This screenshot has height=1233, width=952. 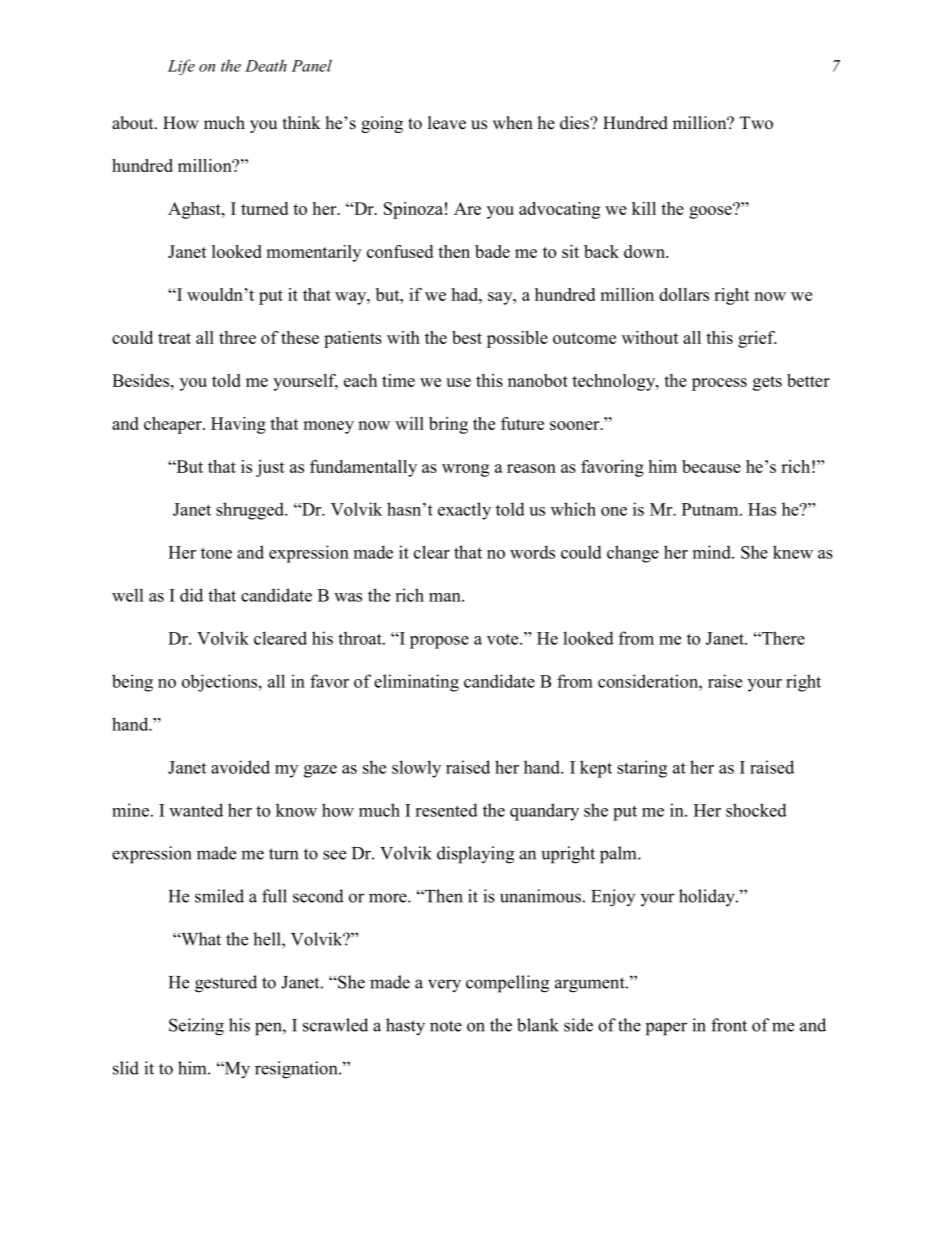 What do you see at coordinates (447, 123) in the screenshot?
I see `leave` at bounding box center [447, 123].
